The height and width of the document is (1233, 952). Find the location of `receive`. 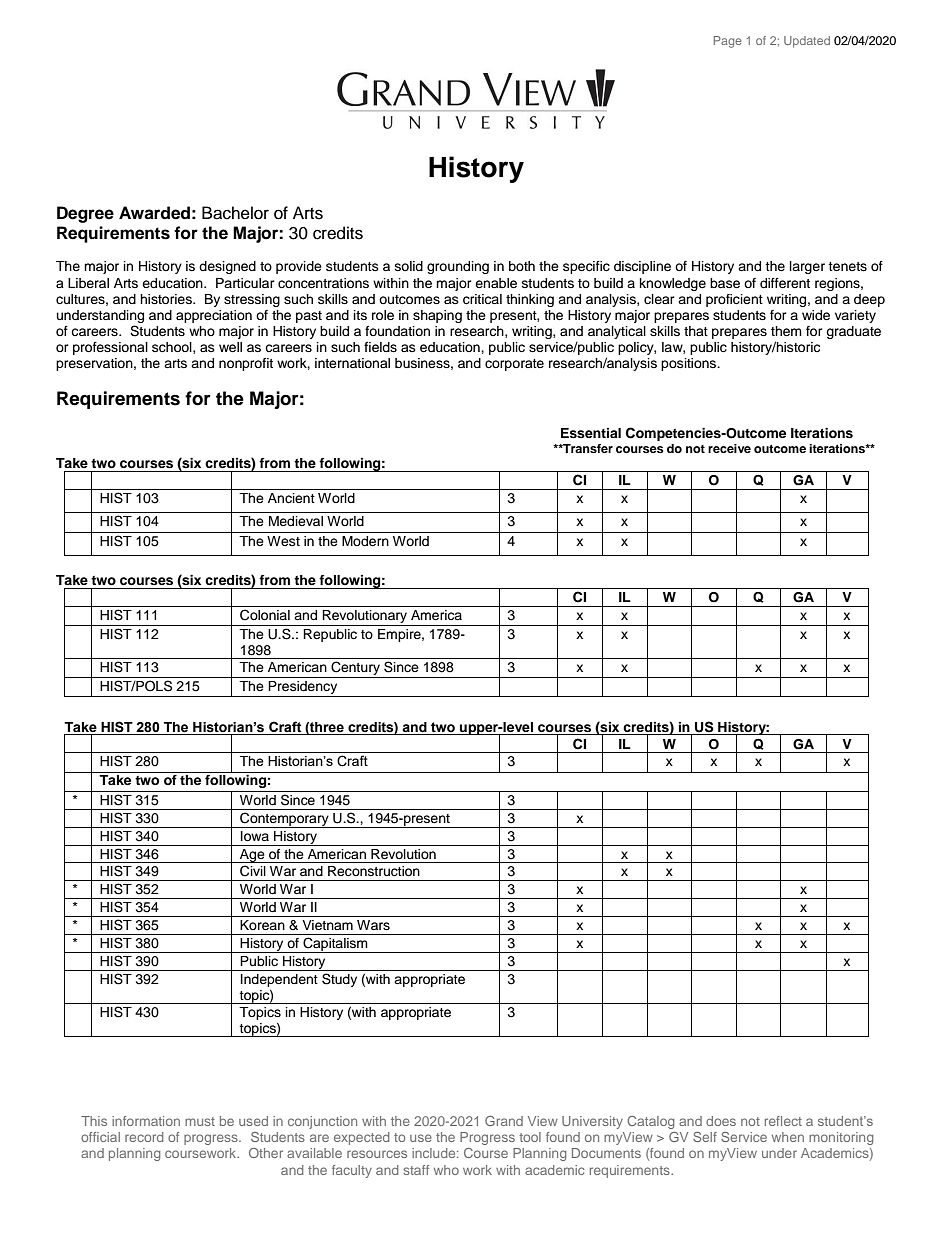

receive is located at coordinates (729, 448).
